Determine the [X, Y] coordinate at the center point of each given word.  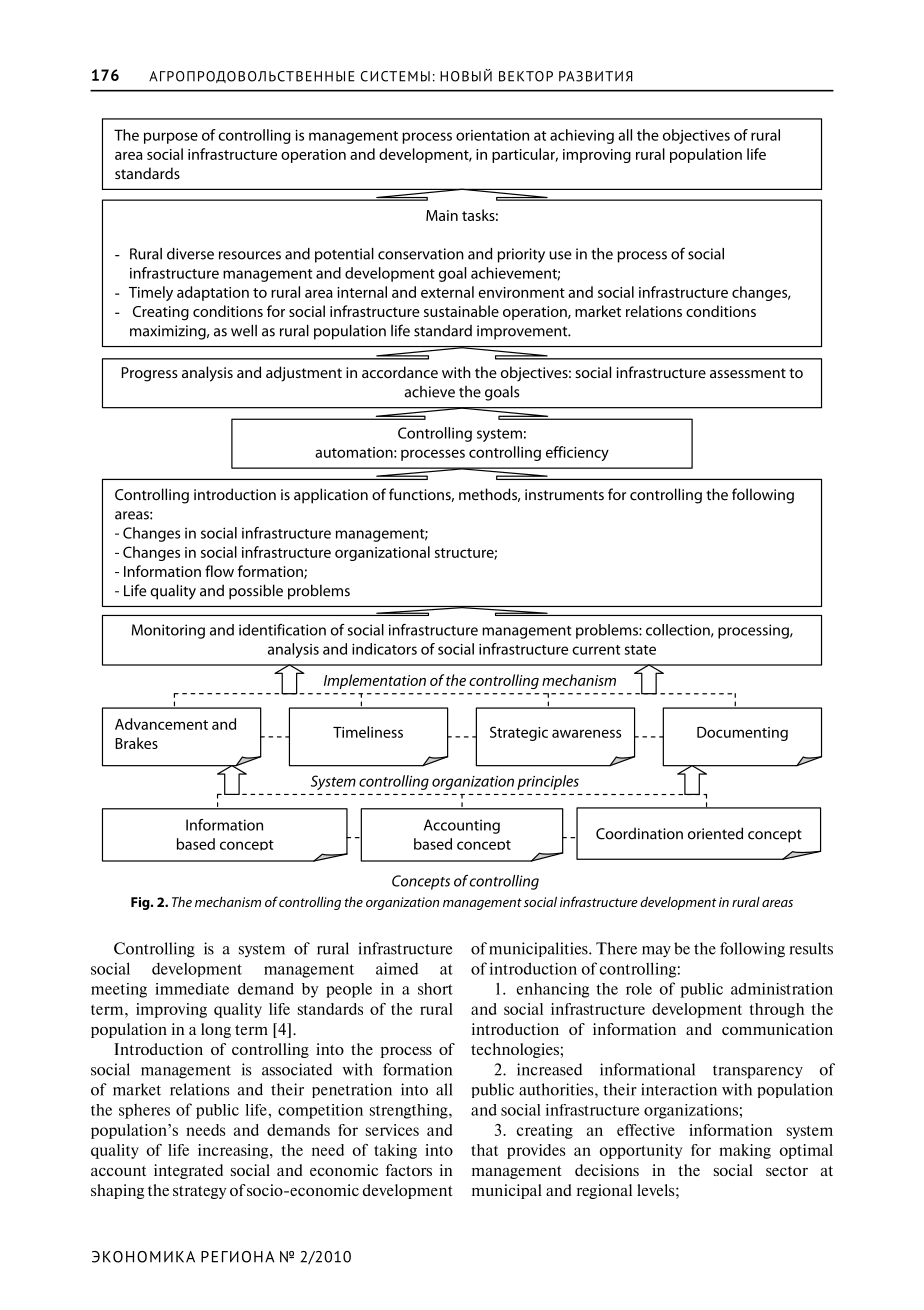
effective [646, 1130]
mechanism [228, 901]
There [616, 948]
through [777, 1010]
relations [200, 1089]
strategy [200, 1192]
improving [171, 1010]
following [752, 950]
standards [330, 1009]
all [444, 1089]
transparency [758, 1072]
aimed [397, 968]
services [392, 1130]
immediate [192, 989]
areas [777, 903]
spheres [144, 1111]
